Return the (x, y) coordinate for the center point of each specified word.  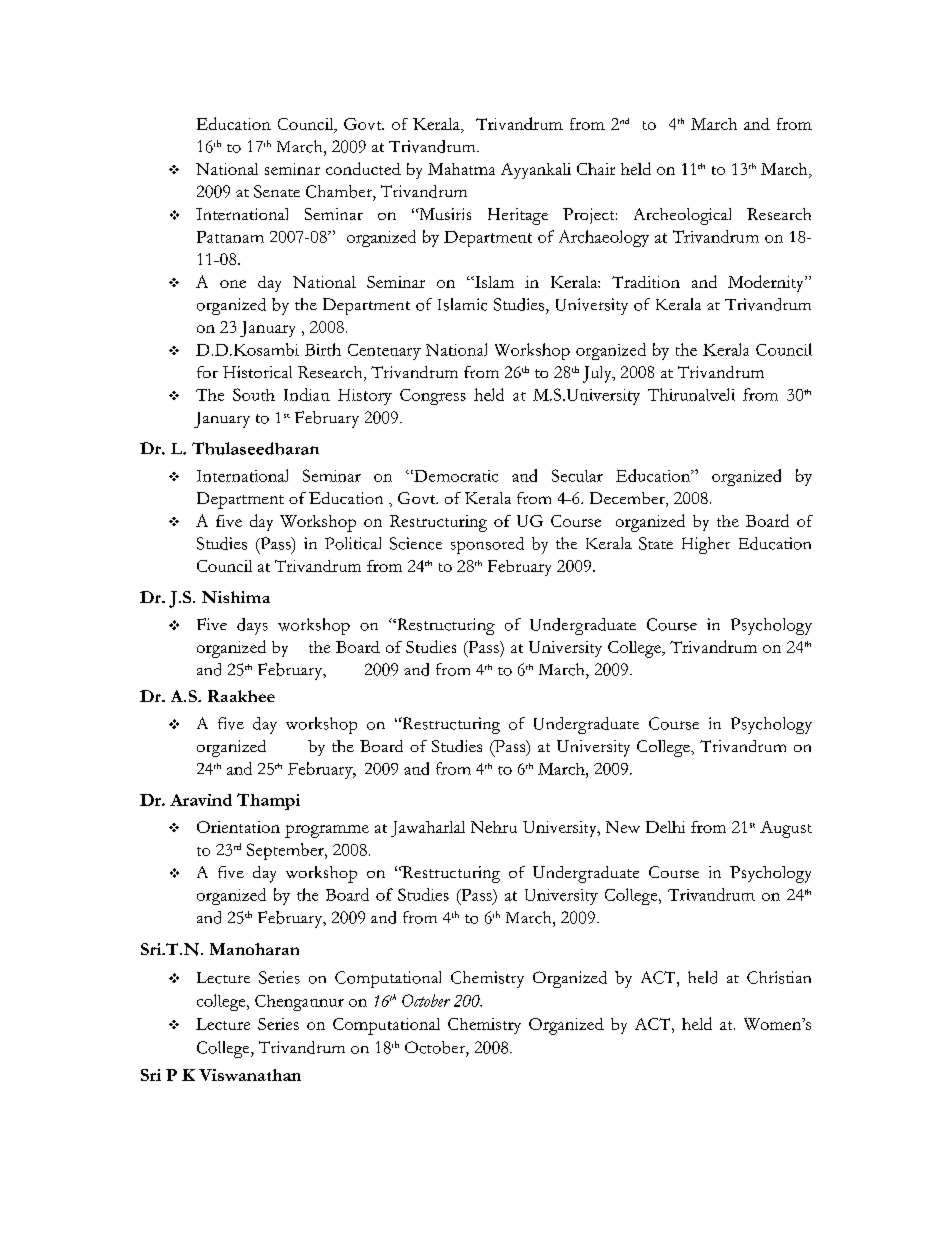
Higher (706, 545)
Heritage (518, 216)
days (252, 626)
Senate (277, 191)
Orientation (238, 827)
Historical (257, 372)
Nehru (494, 827)
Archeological (682, 216)
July (598, 374)
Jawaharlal (428, 829)
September (286, 851)
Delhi (665, 827)
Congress (433, 397)
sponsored (487, 545)
